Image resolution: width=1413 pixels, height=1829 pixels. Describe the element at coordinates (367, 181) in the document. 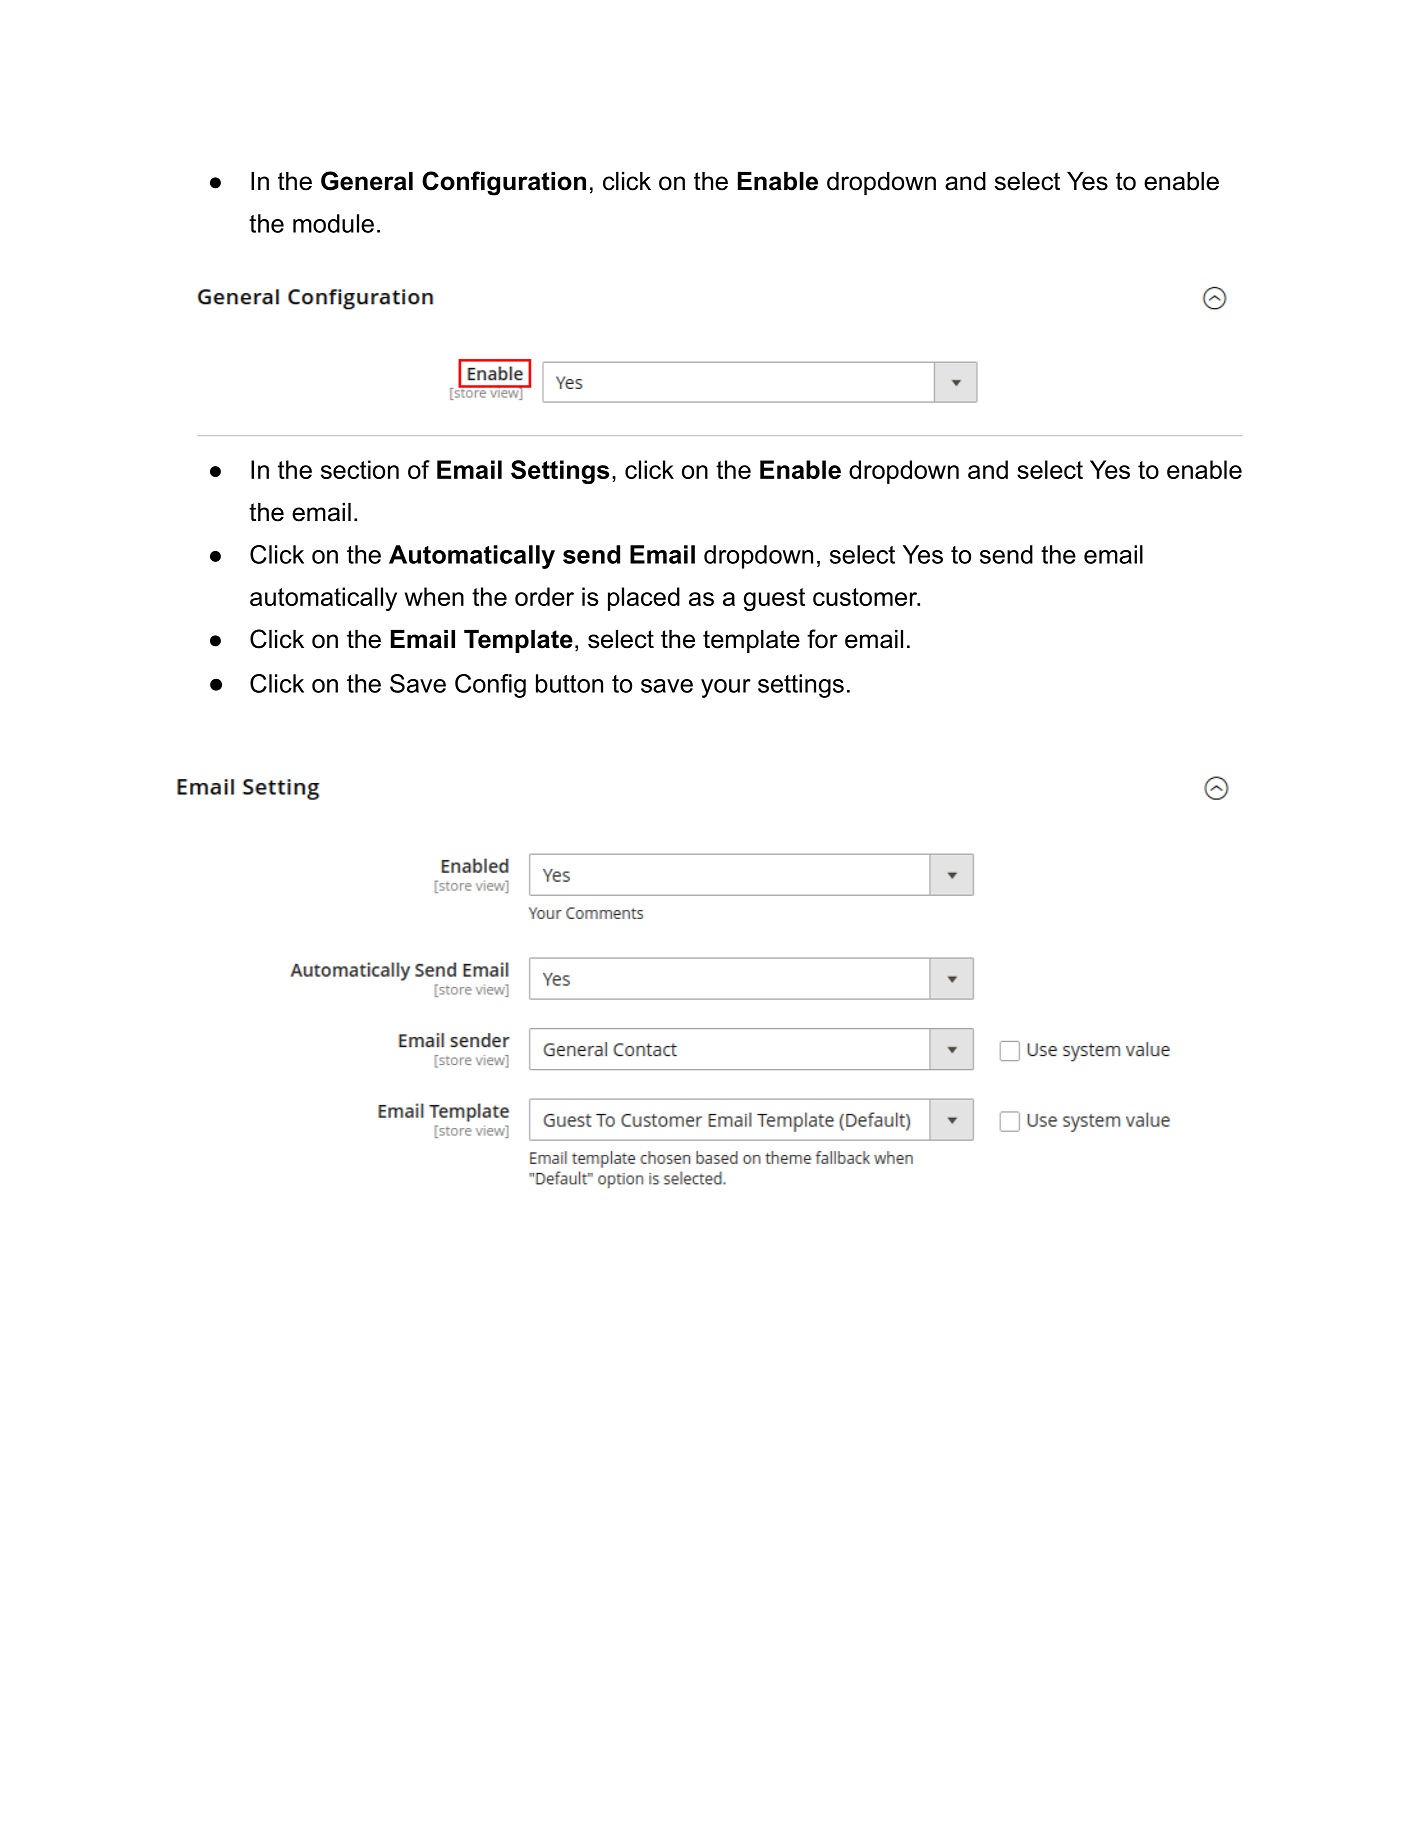

I see `General` at that location.
